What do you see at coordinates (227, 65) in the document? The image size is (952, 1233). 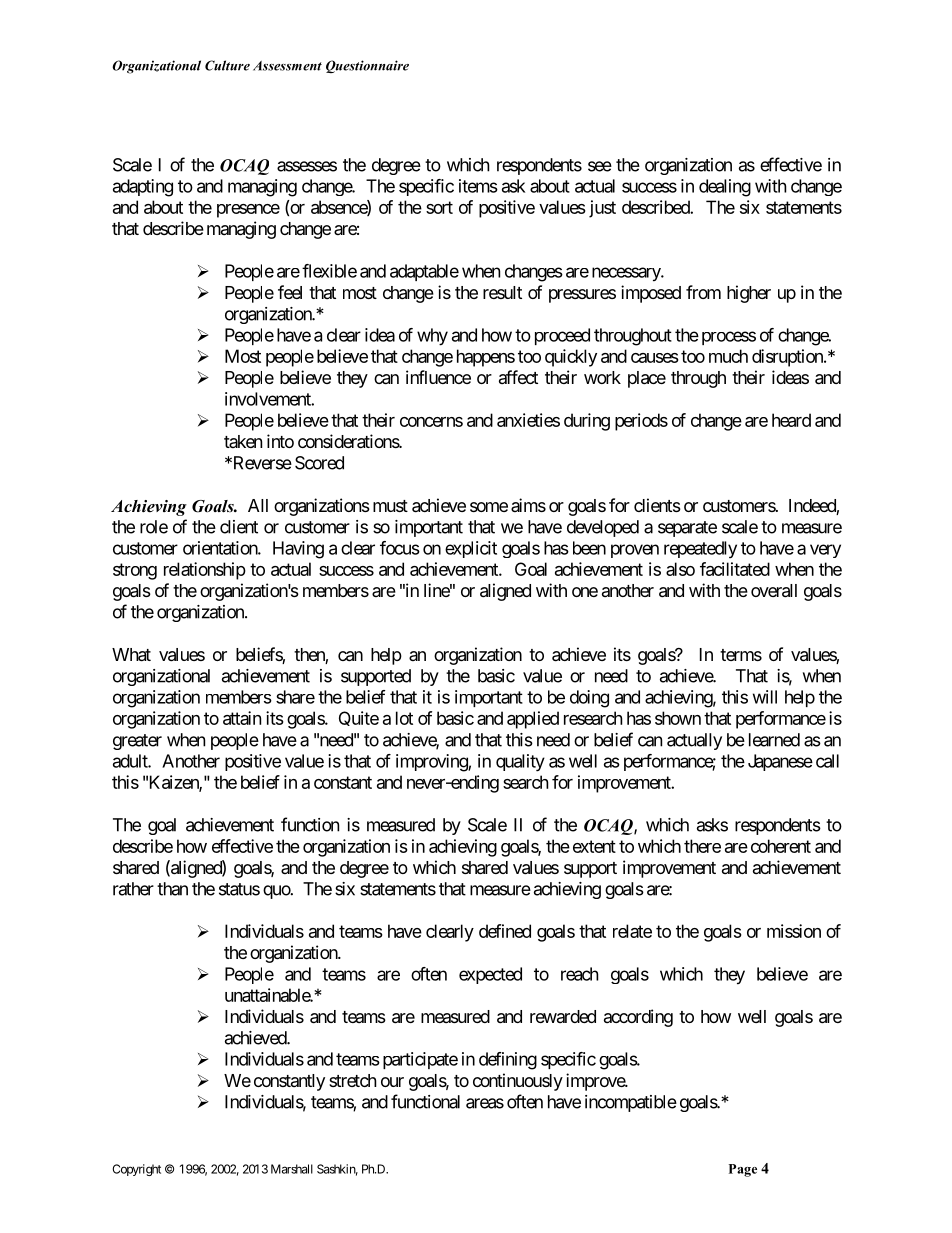 I see `Culture` at bounding box center [227, 65].
